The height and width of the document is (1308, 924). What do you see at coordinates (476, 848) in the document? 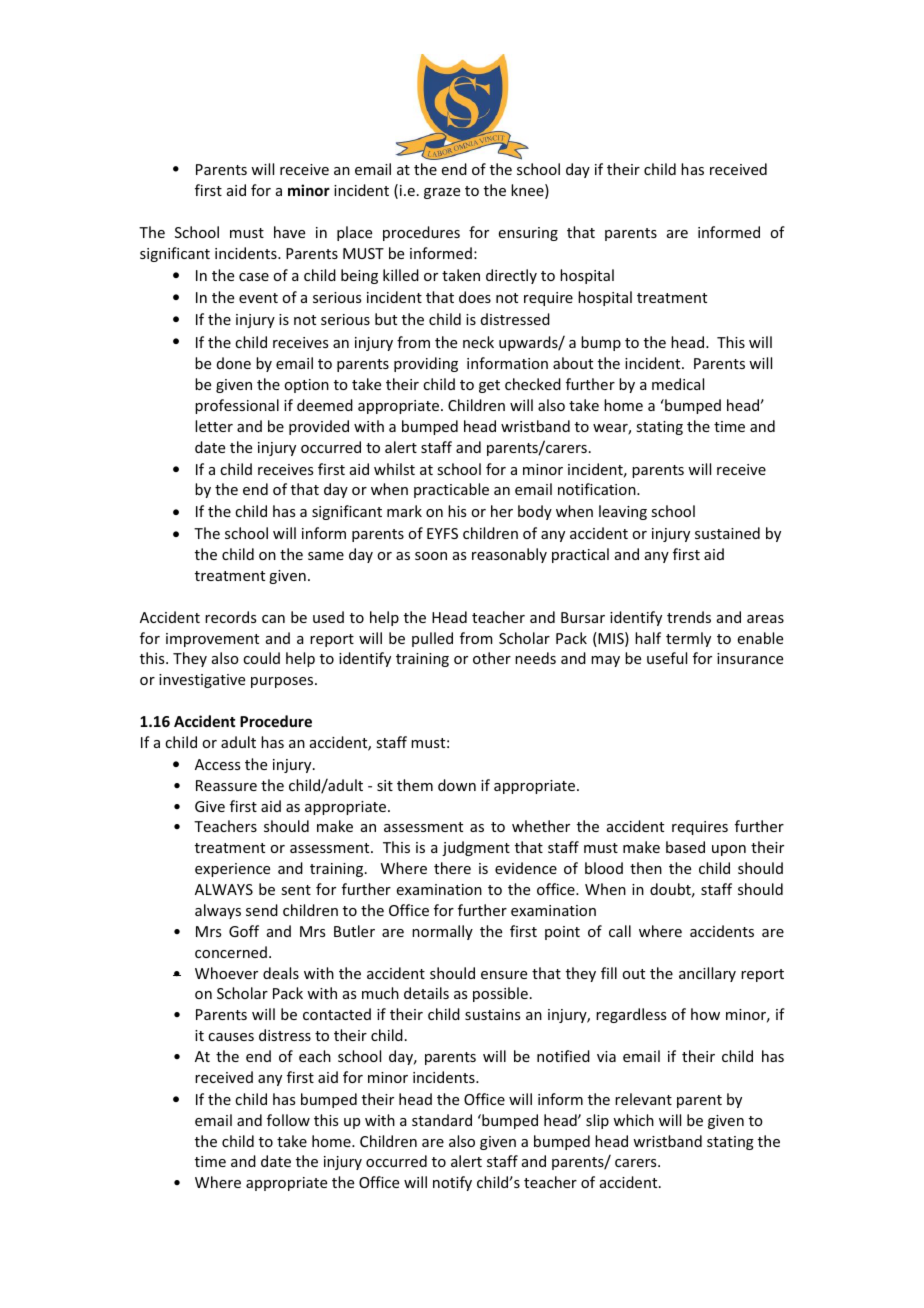
I see `judgment` at bounding box center [476, 848].
